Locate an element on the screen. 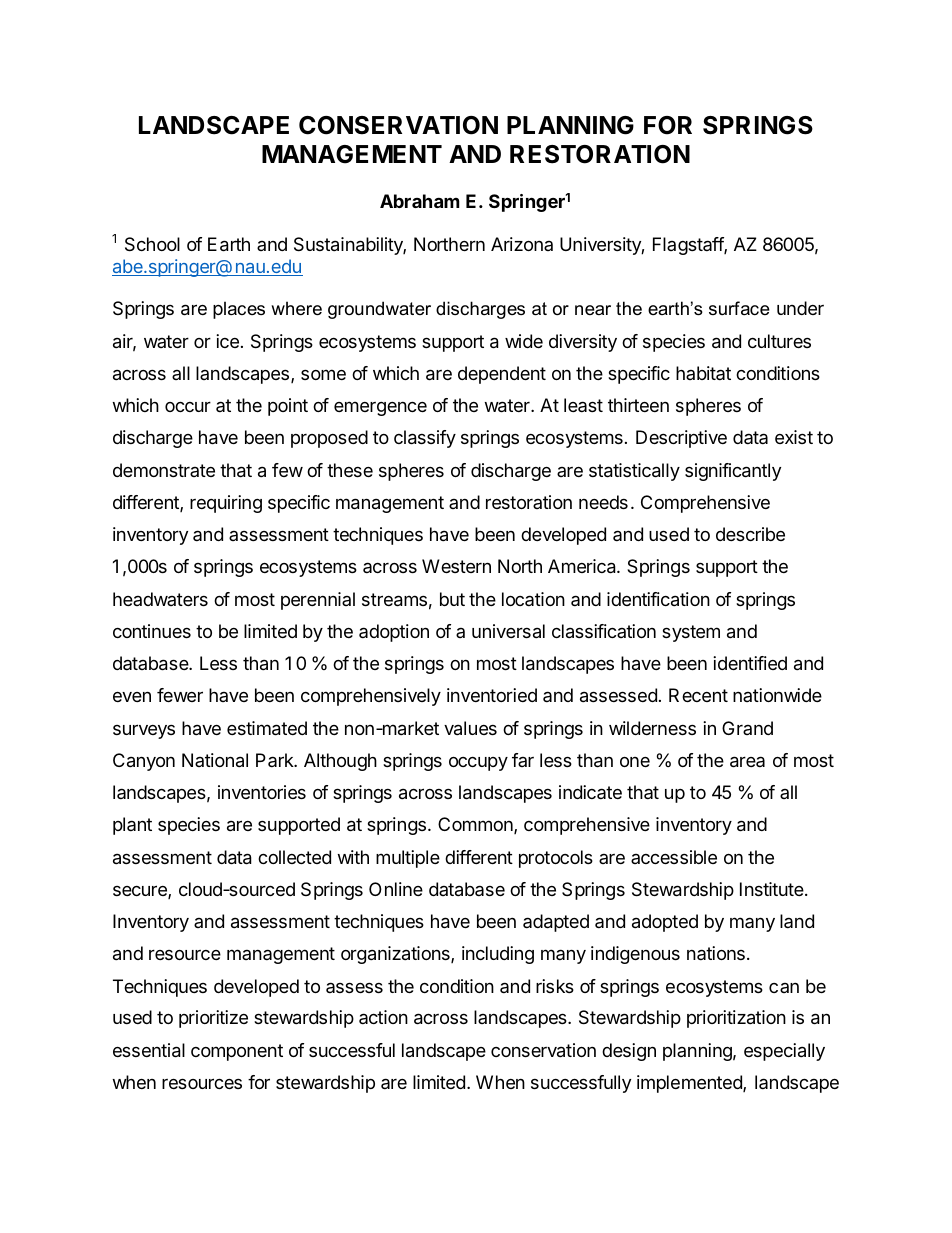 The width and height of the screenshot is (952, 1233). component is located at coordinates (237, 1052).
